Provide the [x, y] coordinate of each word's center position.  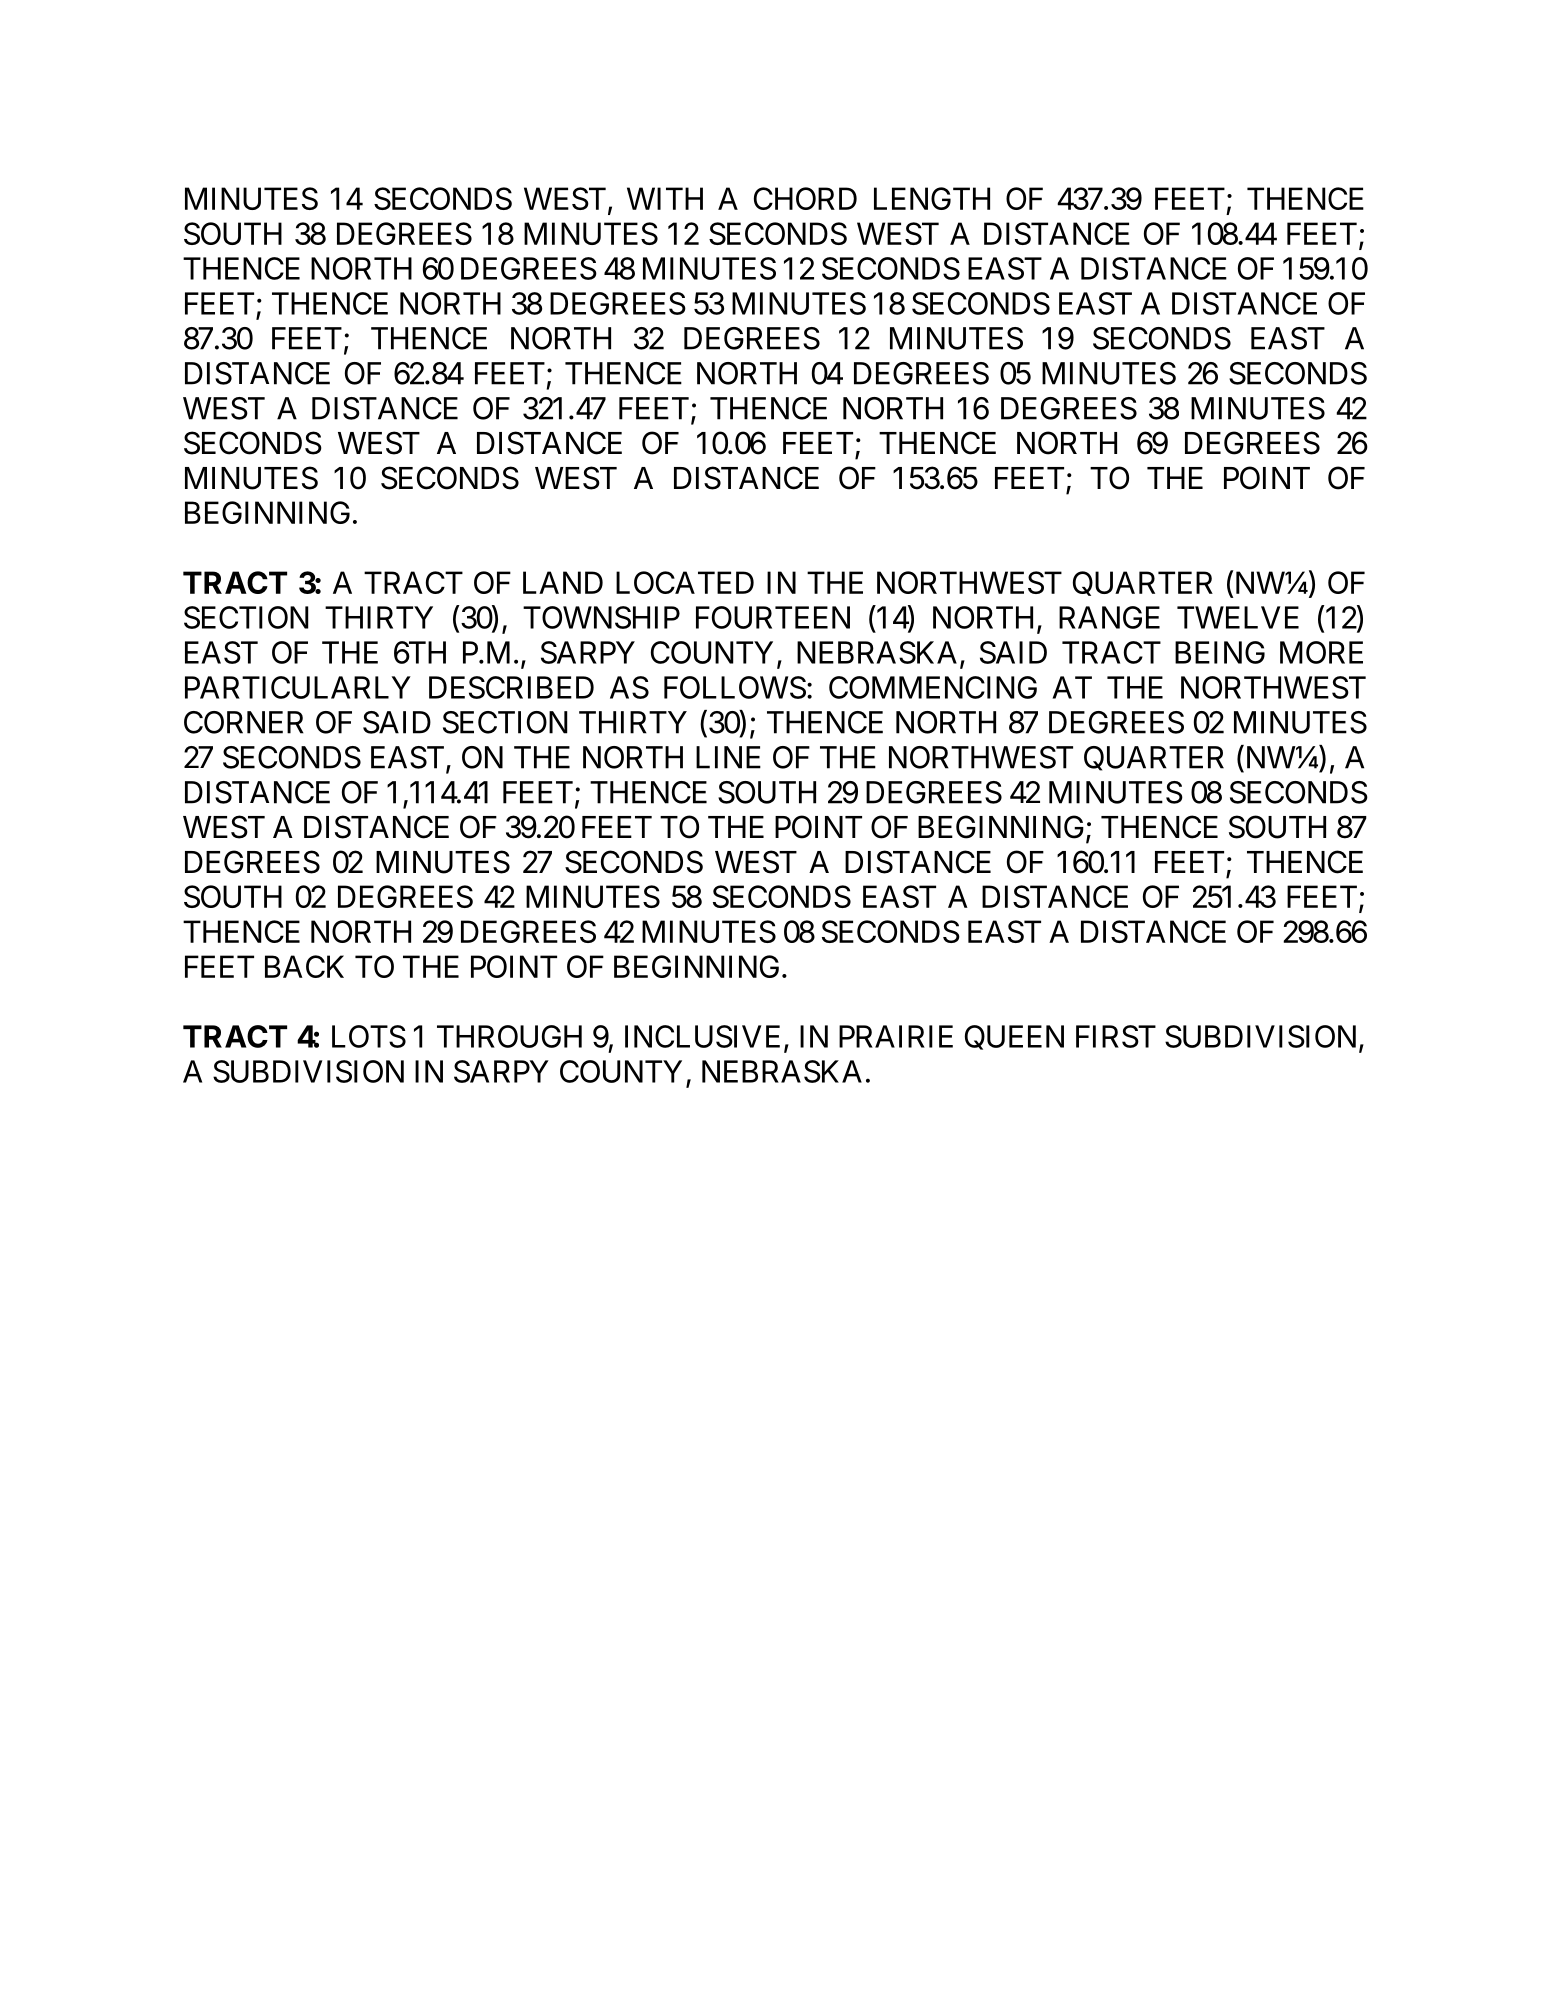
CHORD [805, 198]
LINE [728, 757]
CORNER [244, 722]
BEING [1220, 652]
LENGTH [932, 198]
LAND [563, 582]
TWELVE [1238, 617]
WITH [665, 198]
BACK [304, 966]
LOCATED [685, 582]
